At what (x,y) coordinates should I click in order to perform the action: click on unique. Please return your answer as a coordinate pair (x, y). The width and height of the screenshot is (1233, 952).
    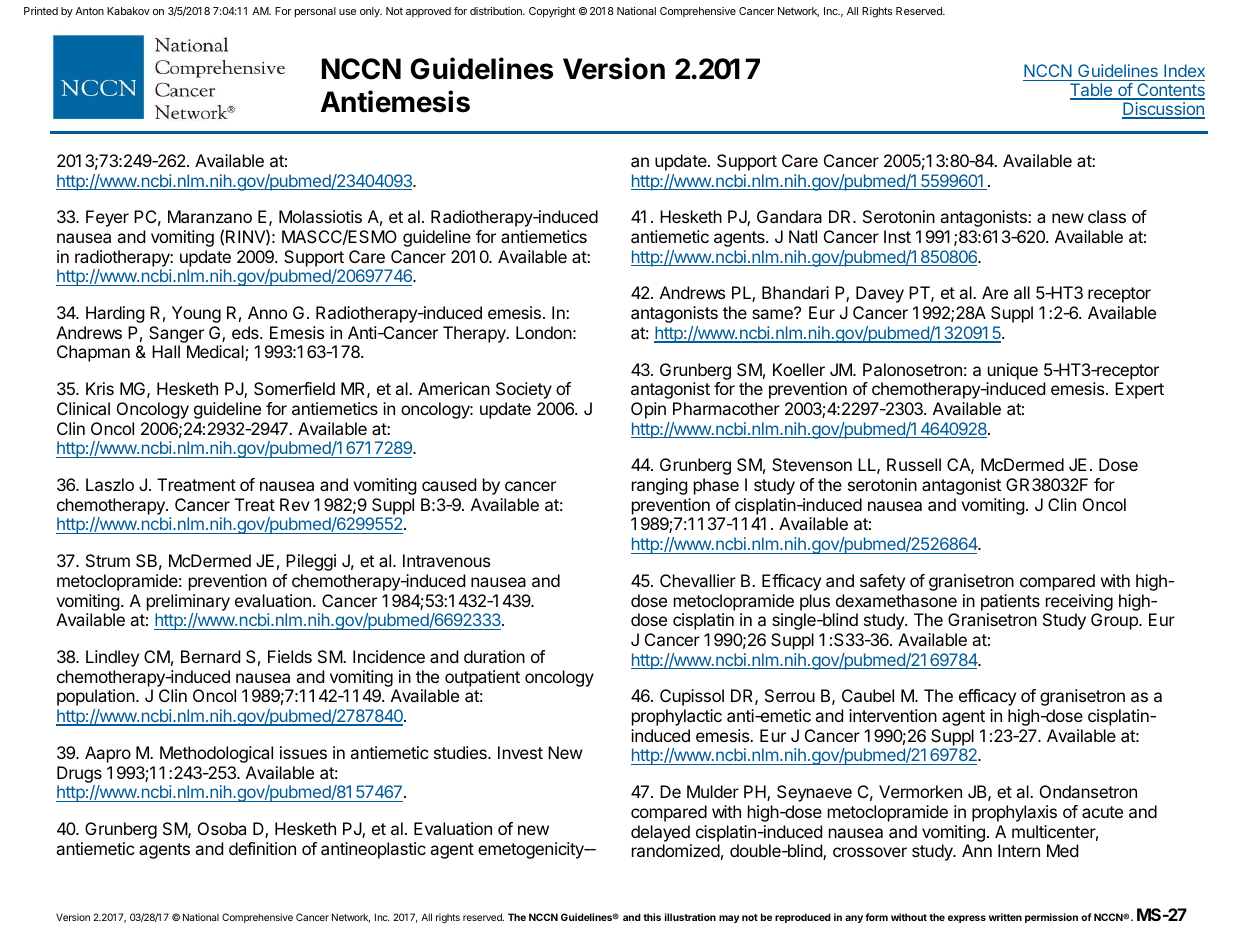
    Looking at the image, I should click on (1013, 371).
